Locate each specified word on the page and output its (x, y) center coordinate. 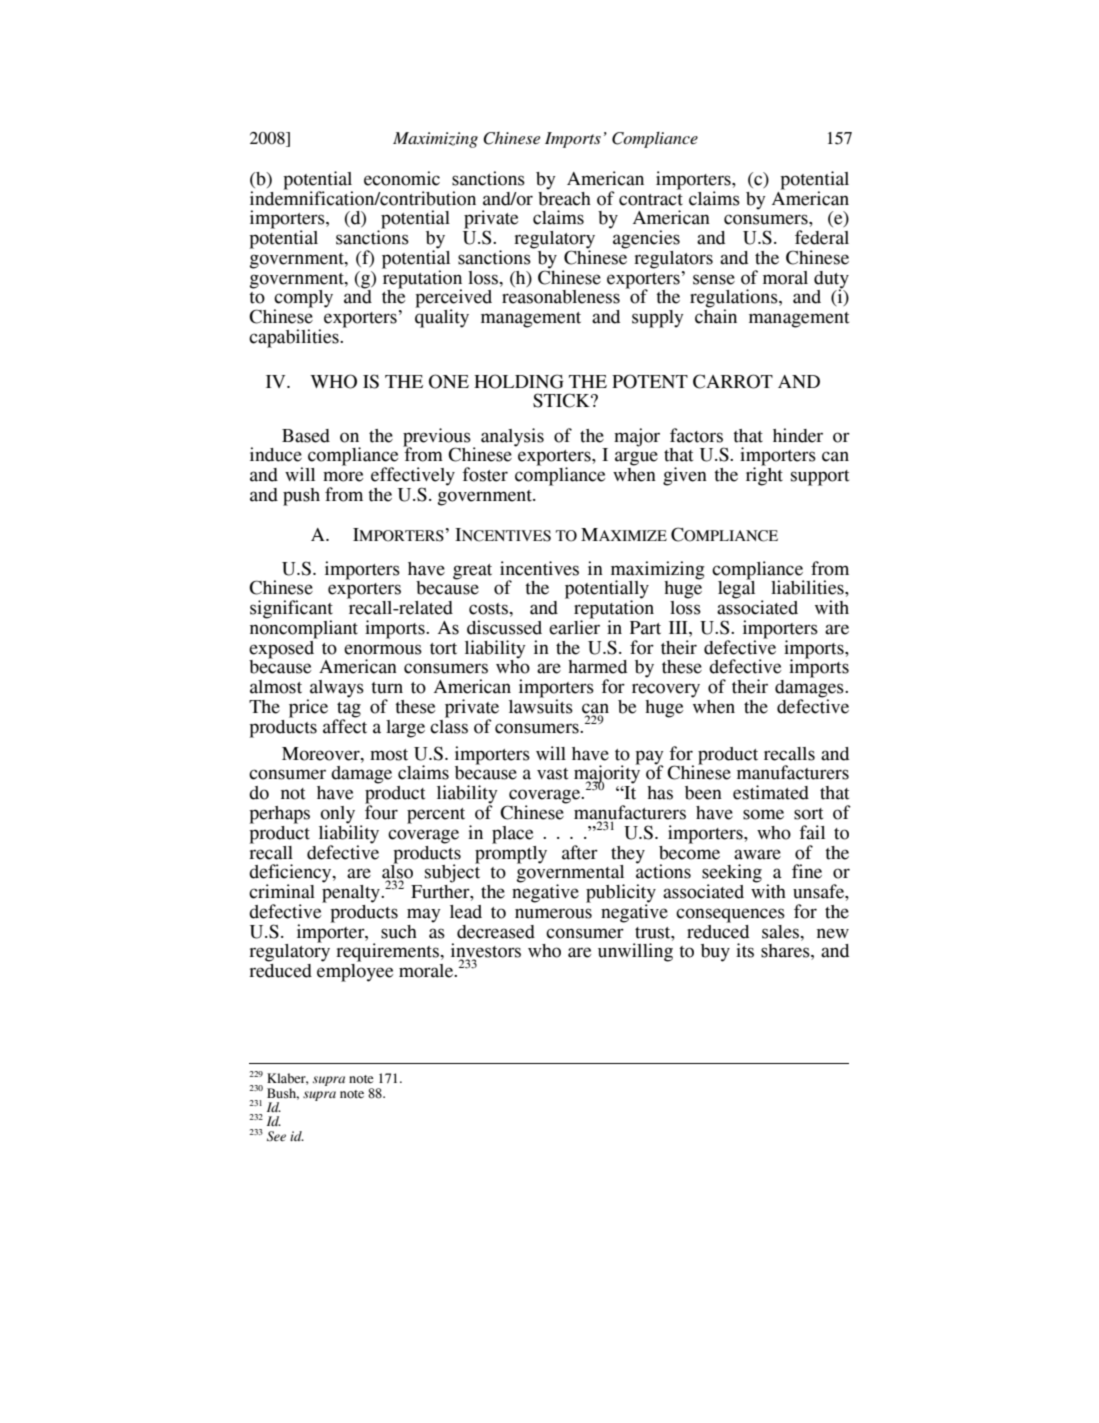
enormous (383, 649)
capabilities (295, 338)
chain (716, 315)
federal (822, 237)
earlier (574, 626)
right (764, 475)
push (301, 497)
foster (485, 474)
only (337, 816)
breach (564, 197)
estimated (771, 792)
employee (355, 971)
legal (736, 588)
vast (552, 774)
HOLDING (519, 381)
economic (402, 178)
